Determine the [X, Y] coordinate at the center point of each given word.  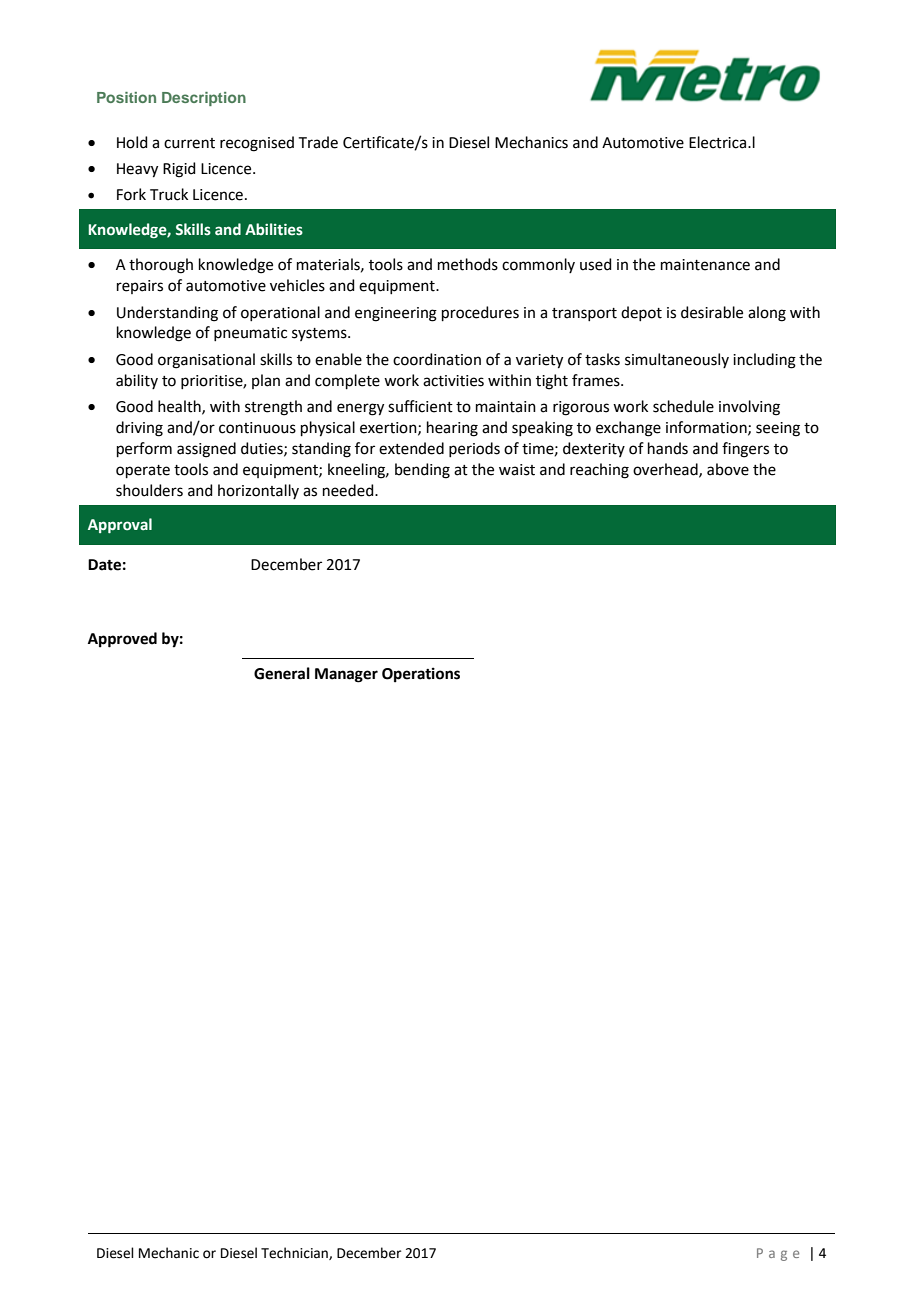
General [282, 673]
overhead [666, 470]
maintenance [705, 265]
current [189, 143]
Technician [295, 1253]
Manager [346, 675]
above [728, 469]
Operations [421, 675]
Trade [318, 142]
